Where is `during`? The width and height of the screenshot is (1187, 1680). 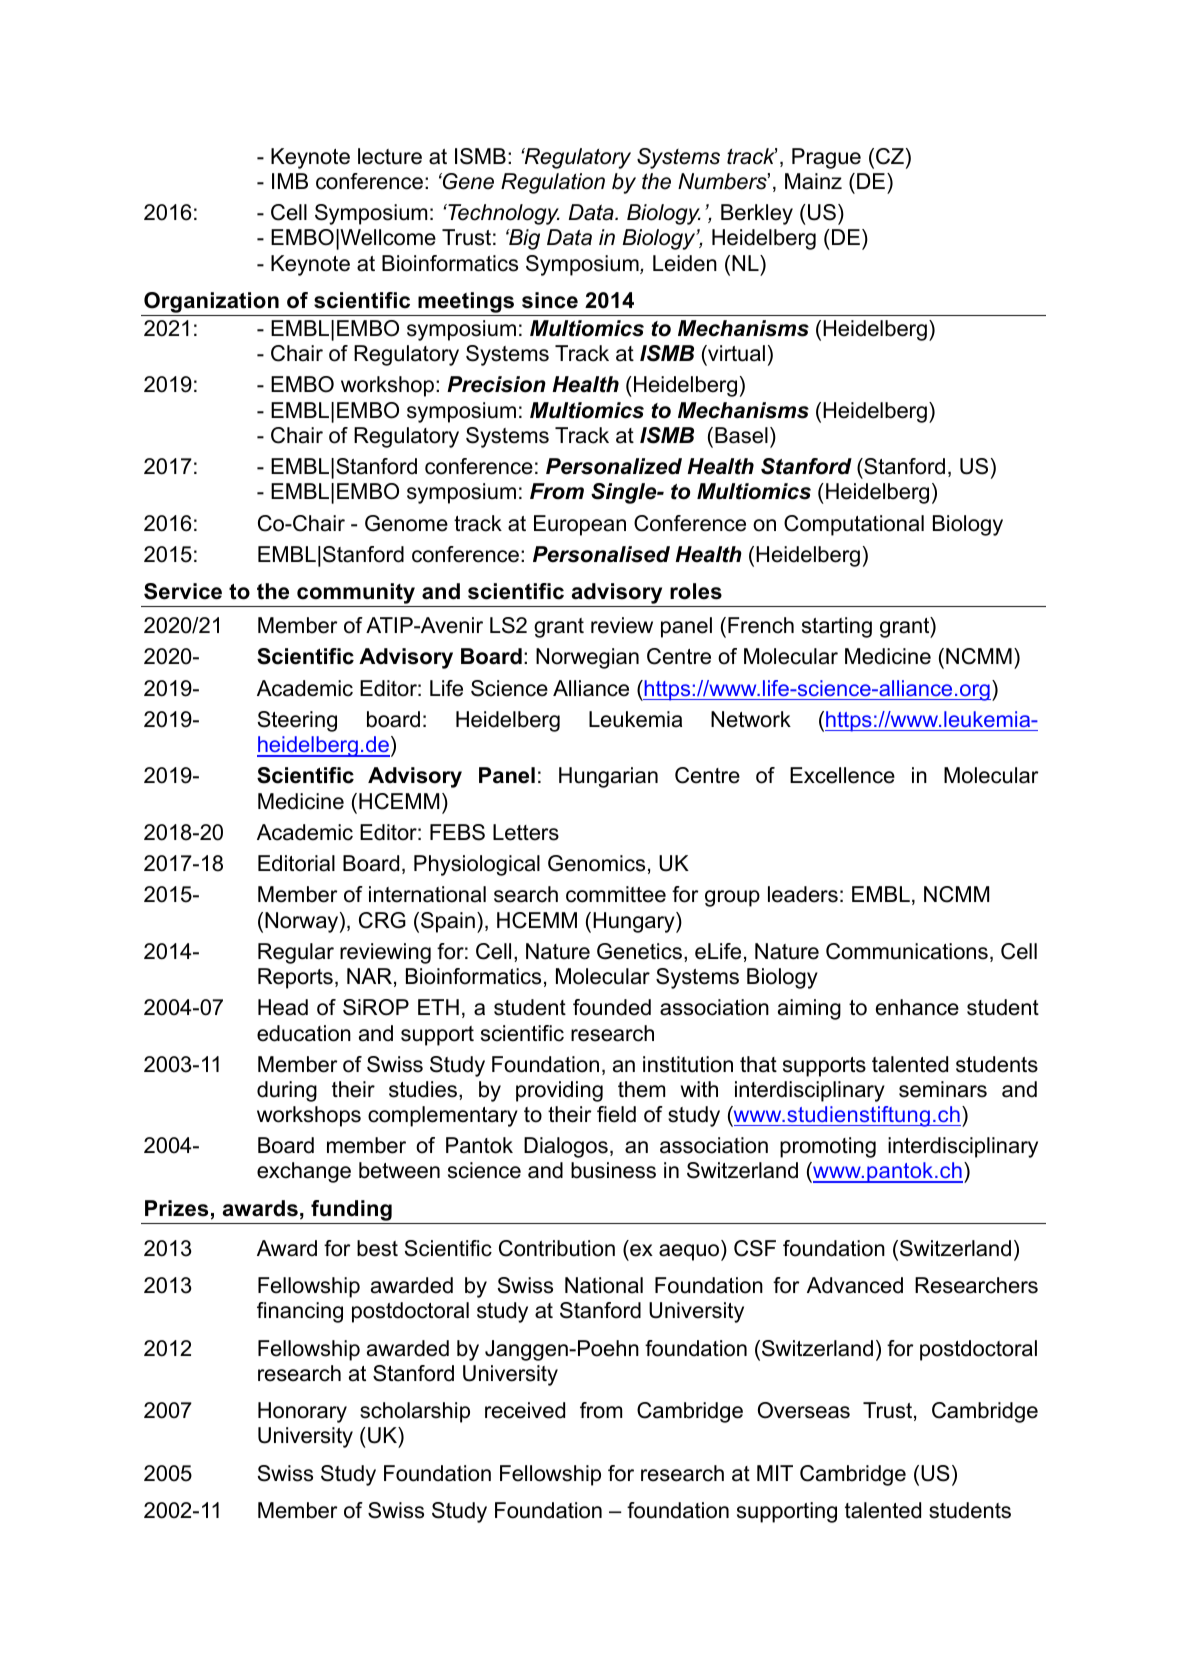 during is located at coordinates (287, 1091).
